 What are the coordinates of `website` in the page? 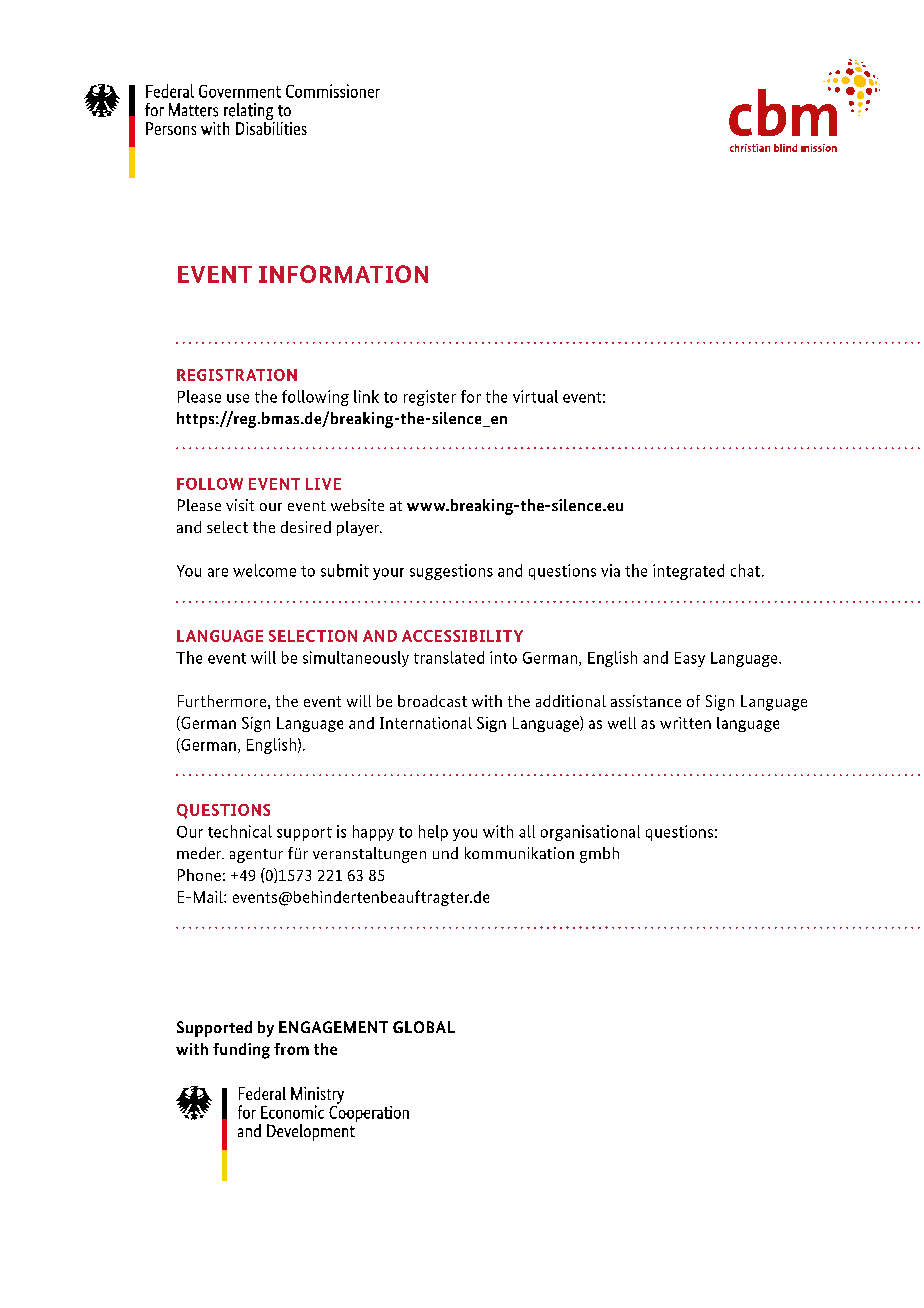 It's located at (357, 505).
